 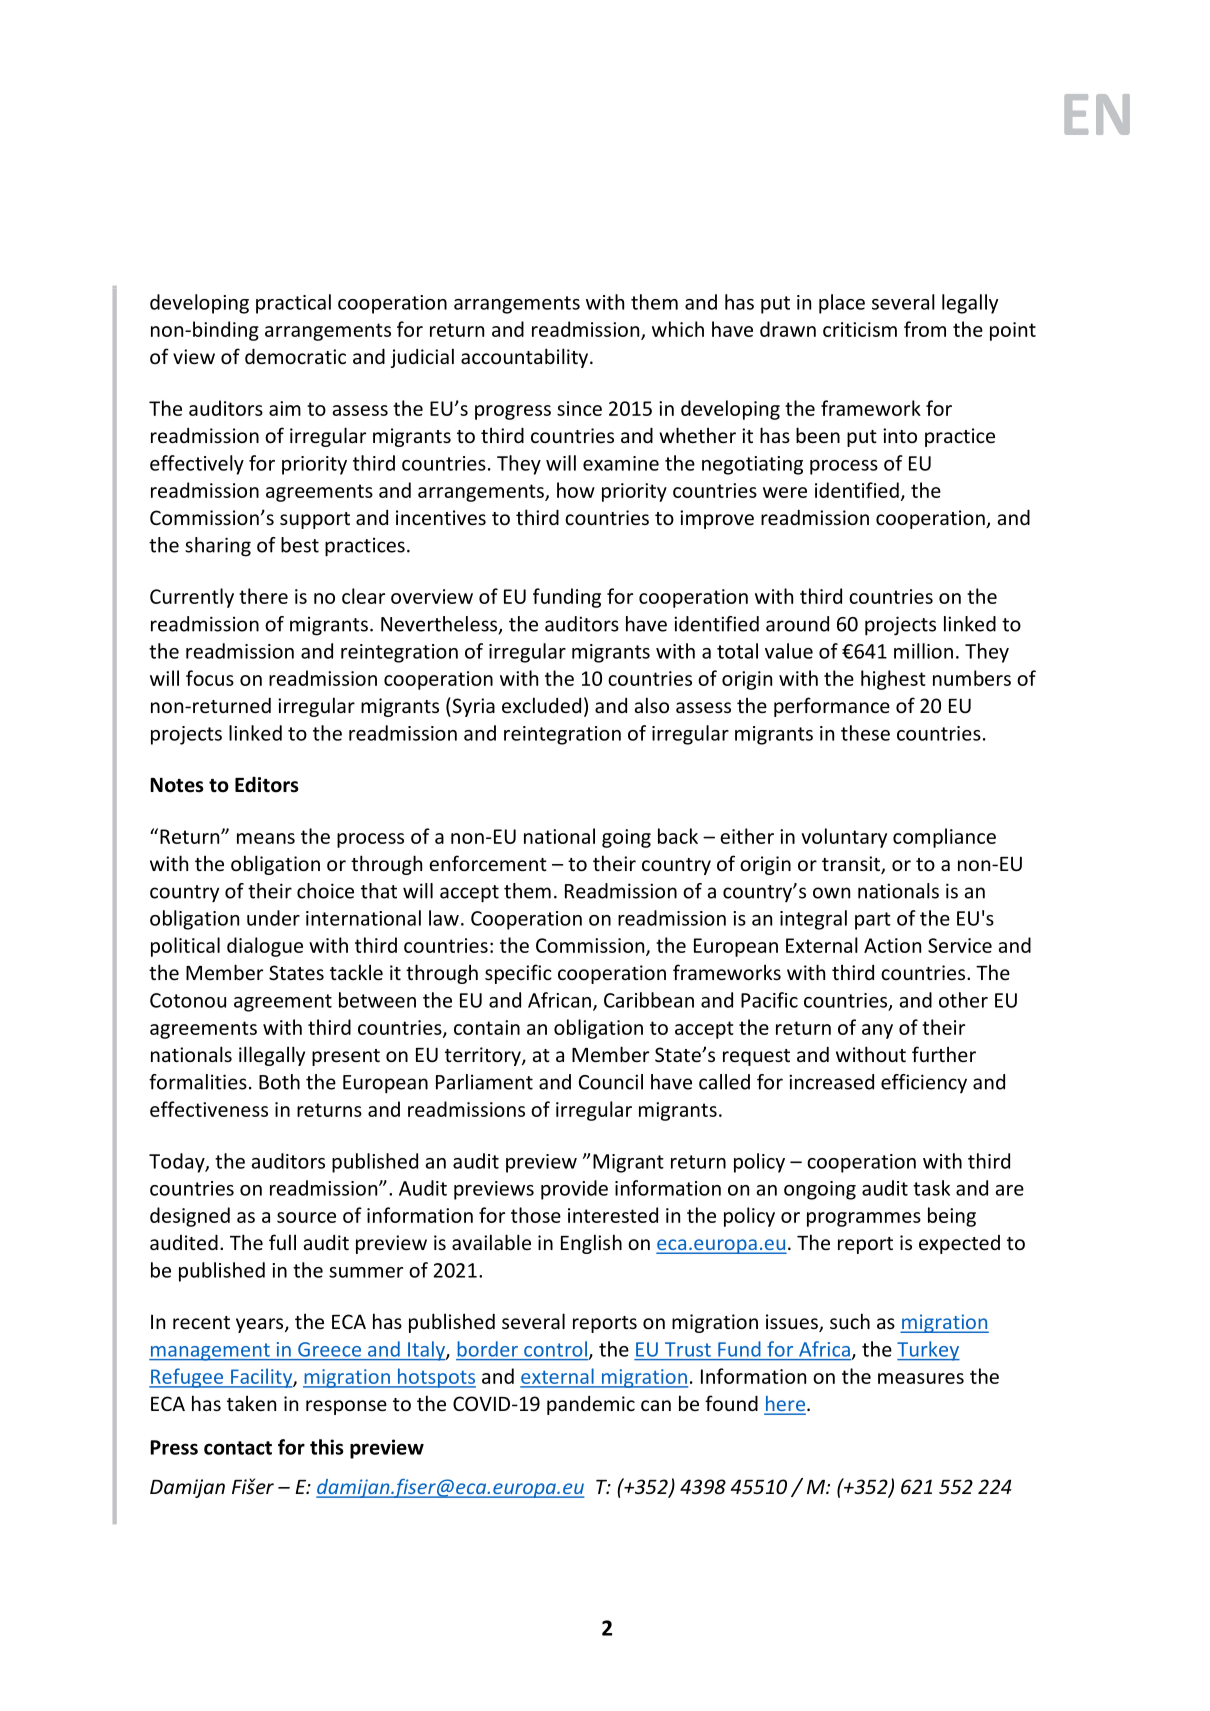 I want to click on measures, so click(x=921, y=1378).
